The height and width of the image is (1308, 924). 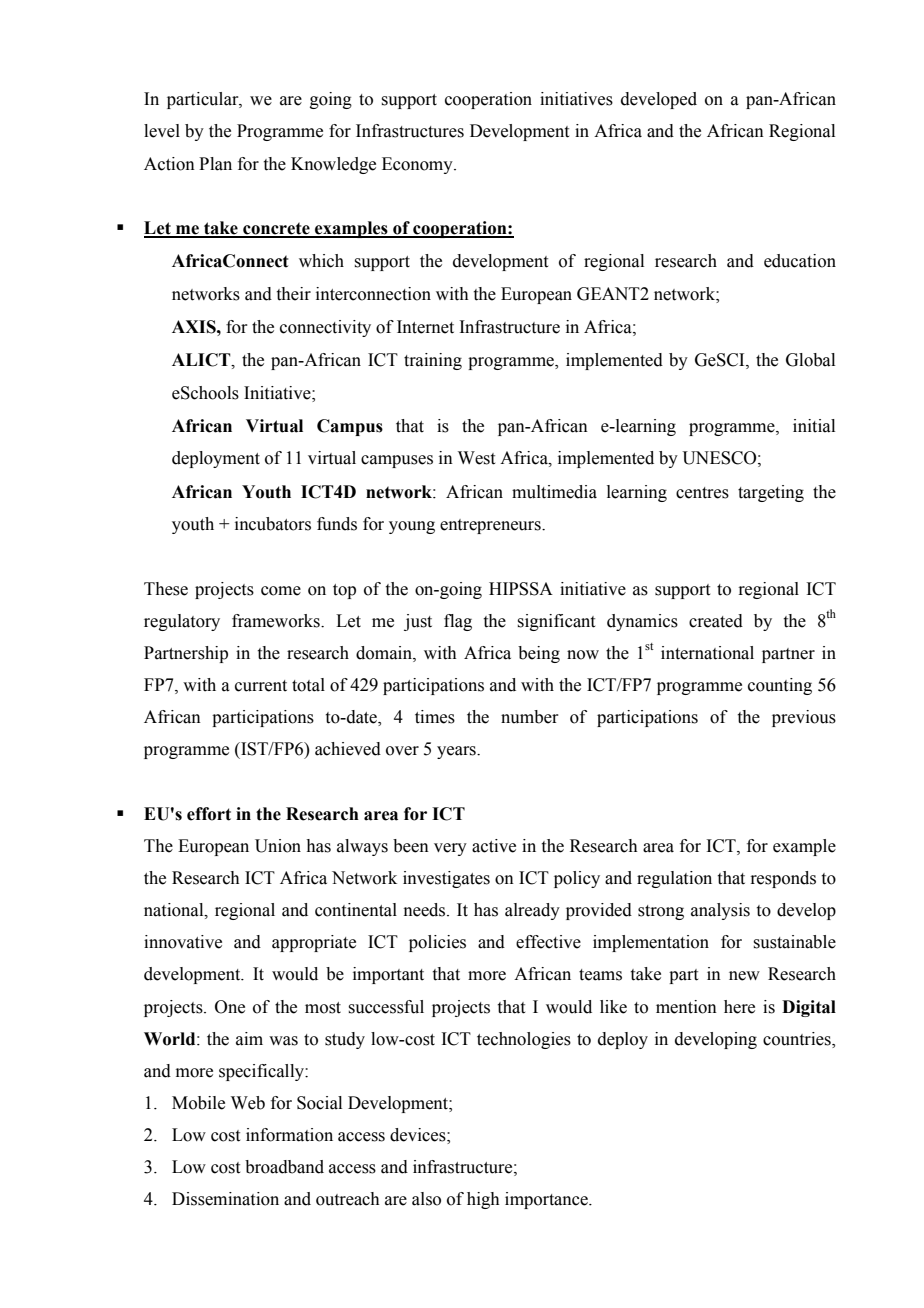 What do you see at coordinates (325, 328) in the image?
I see `connectivity` at bounding box center [325, 328].
